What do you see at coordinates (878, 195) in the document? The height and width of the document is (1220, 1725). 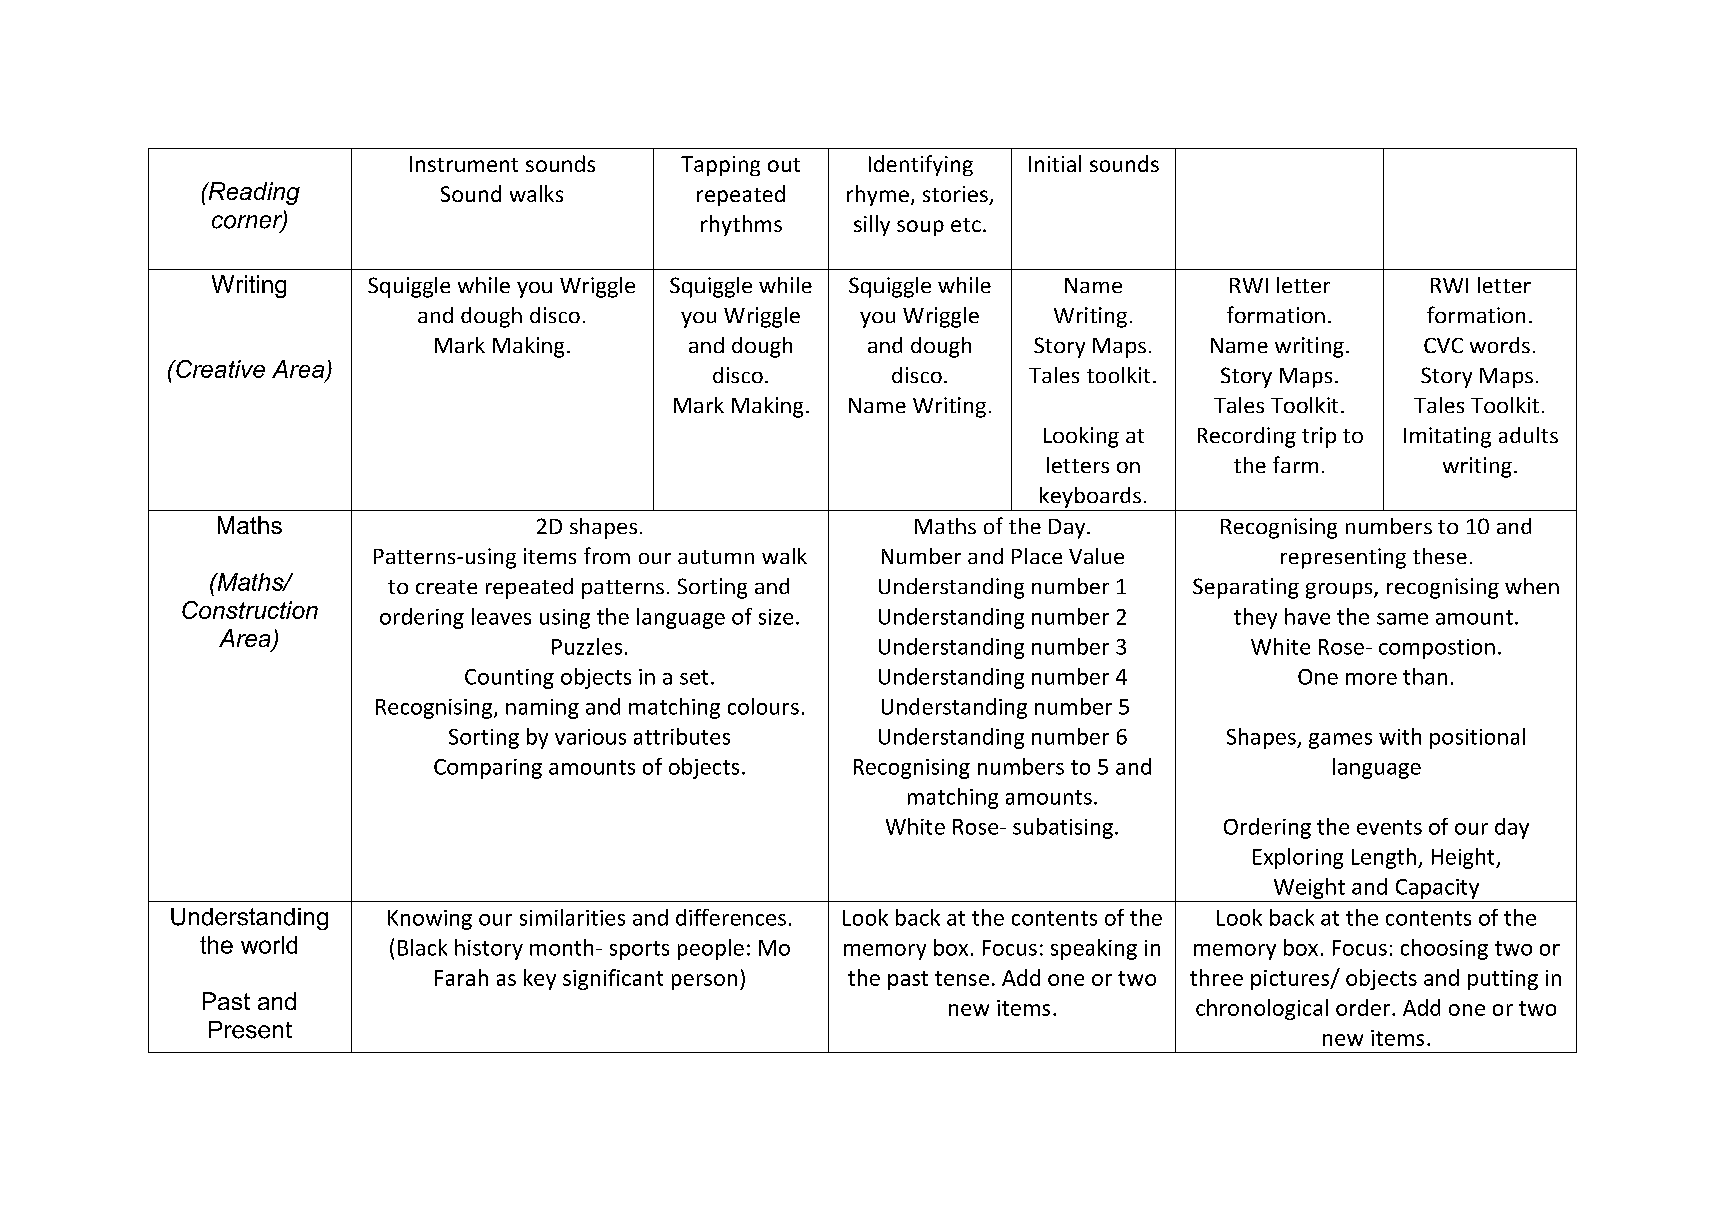 I see `rhyme` at bounding box center [878, 195].
